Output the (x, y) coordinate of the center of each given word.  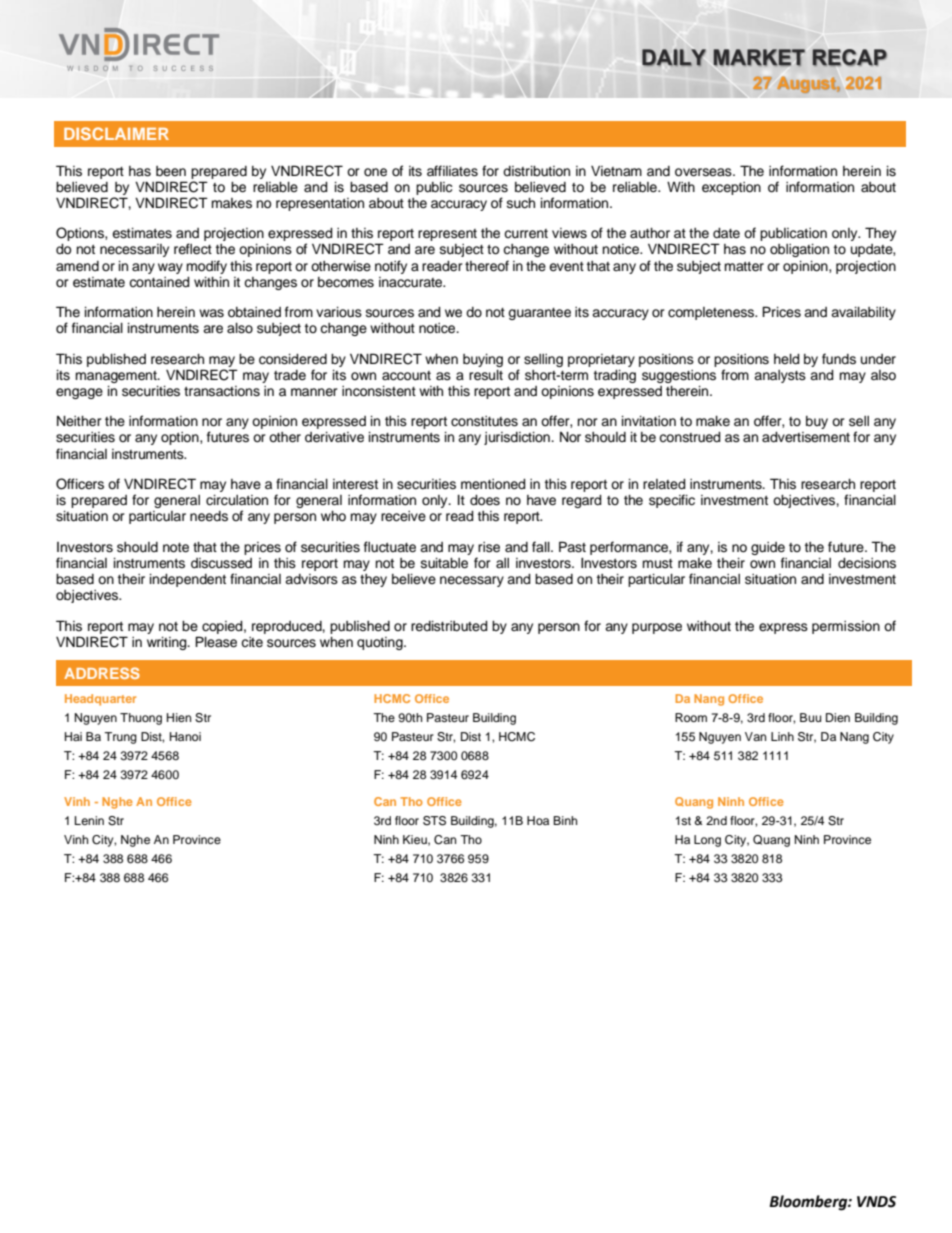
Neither (79, 421)
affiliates (452, 171)
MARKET (759, 57)
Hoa (538, 820)
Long (707, 841)
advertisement (806, 437)
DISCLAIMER (116, 133)
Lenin (89, 820)
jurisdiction (518, 438)
